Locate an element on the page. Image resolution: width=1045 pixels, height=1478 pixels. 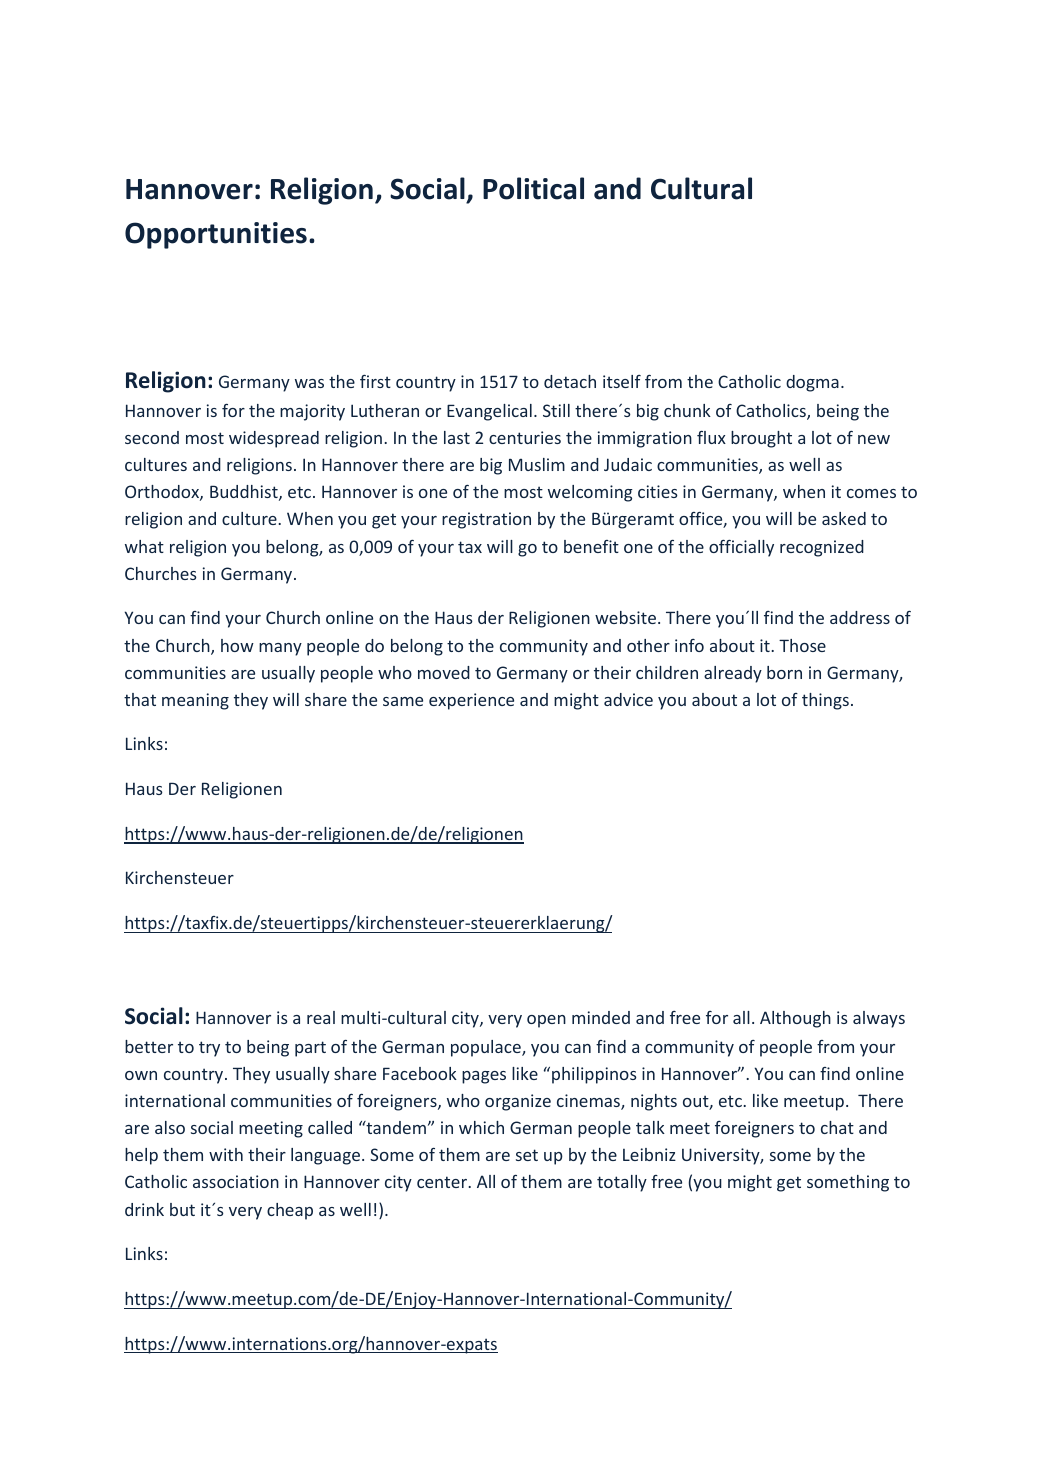
Political is located at coordinates (533, 188).
